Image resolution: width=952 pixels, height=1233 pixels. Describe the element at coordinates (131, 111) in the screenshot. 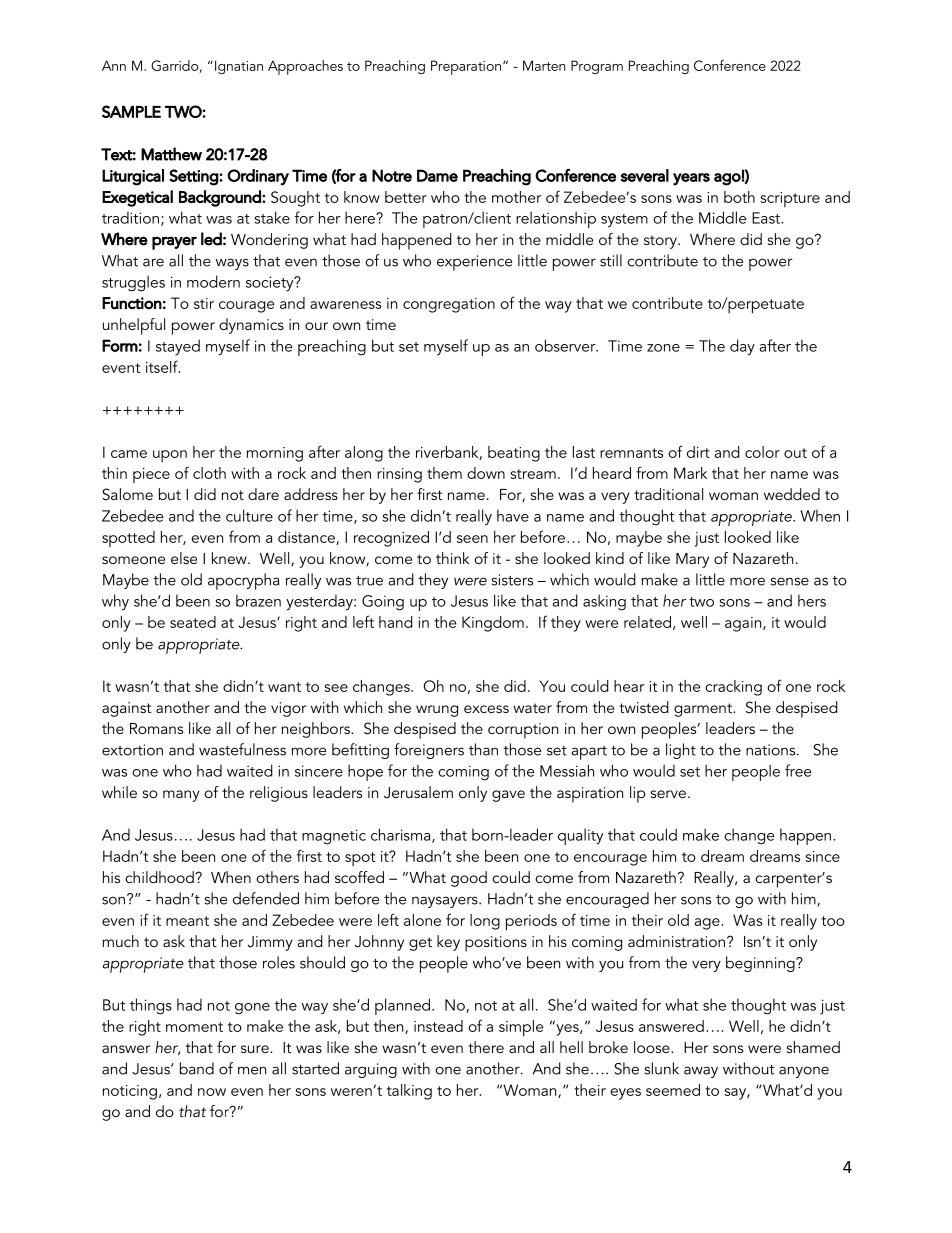

I see `SAMPLE` at that location.
